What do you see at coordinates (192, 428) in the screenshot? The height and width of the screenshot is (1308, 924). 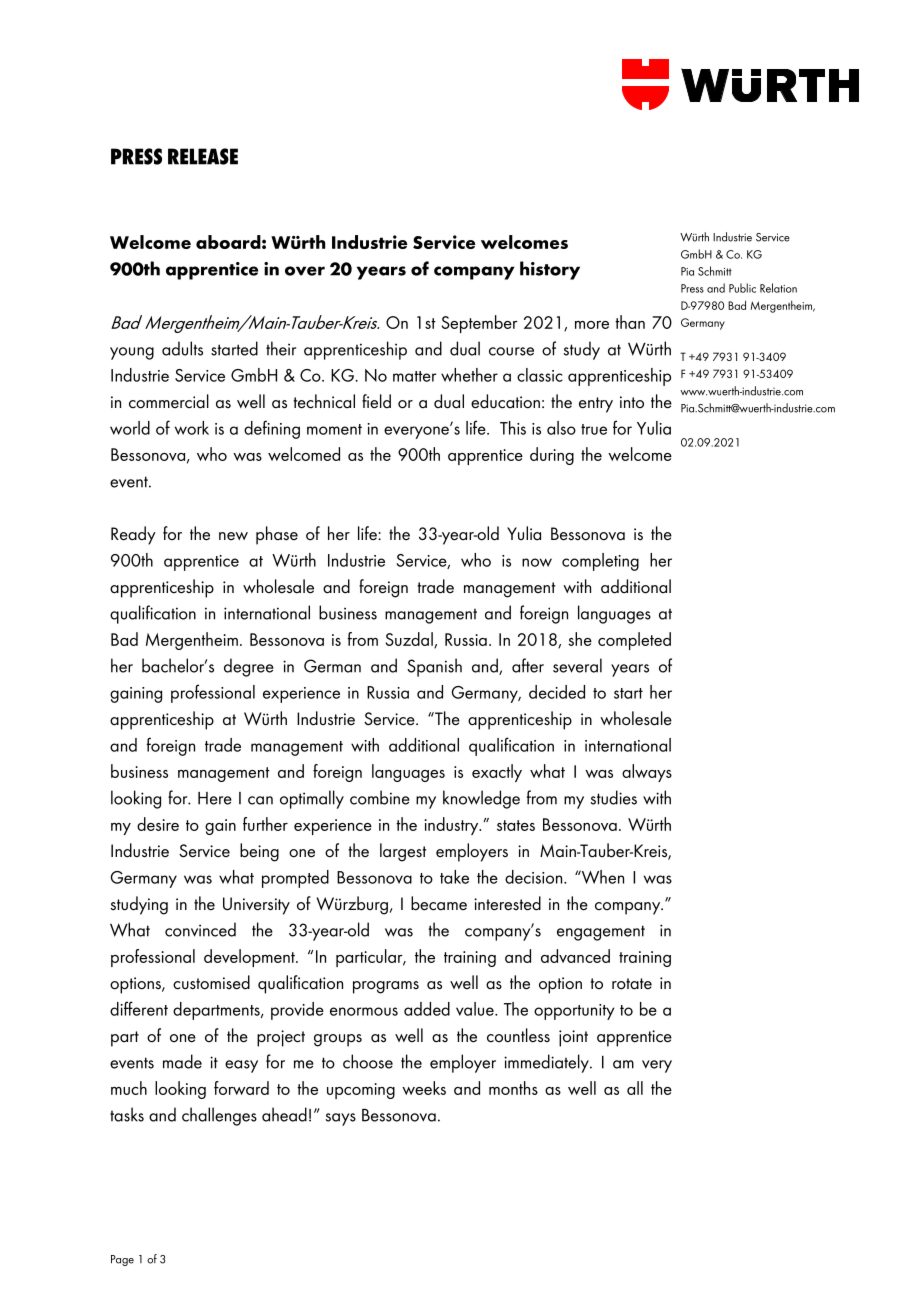 I see `work` at bounding box center [192, 428].
